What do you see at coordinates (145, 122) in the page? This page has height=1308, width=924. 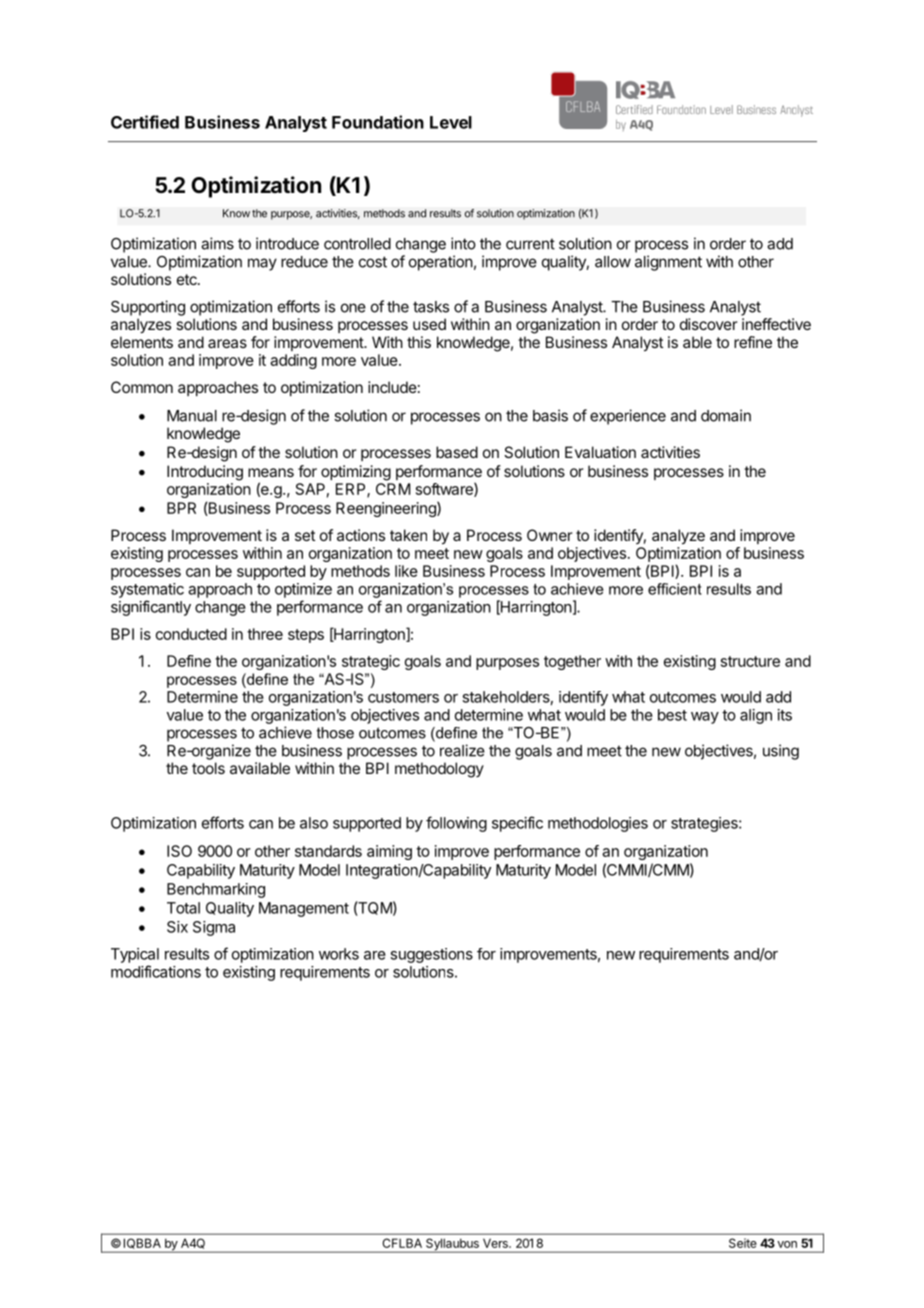 I see `Certified` at bounding box center [145, 122].
